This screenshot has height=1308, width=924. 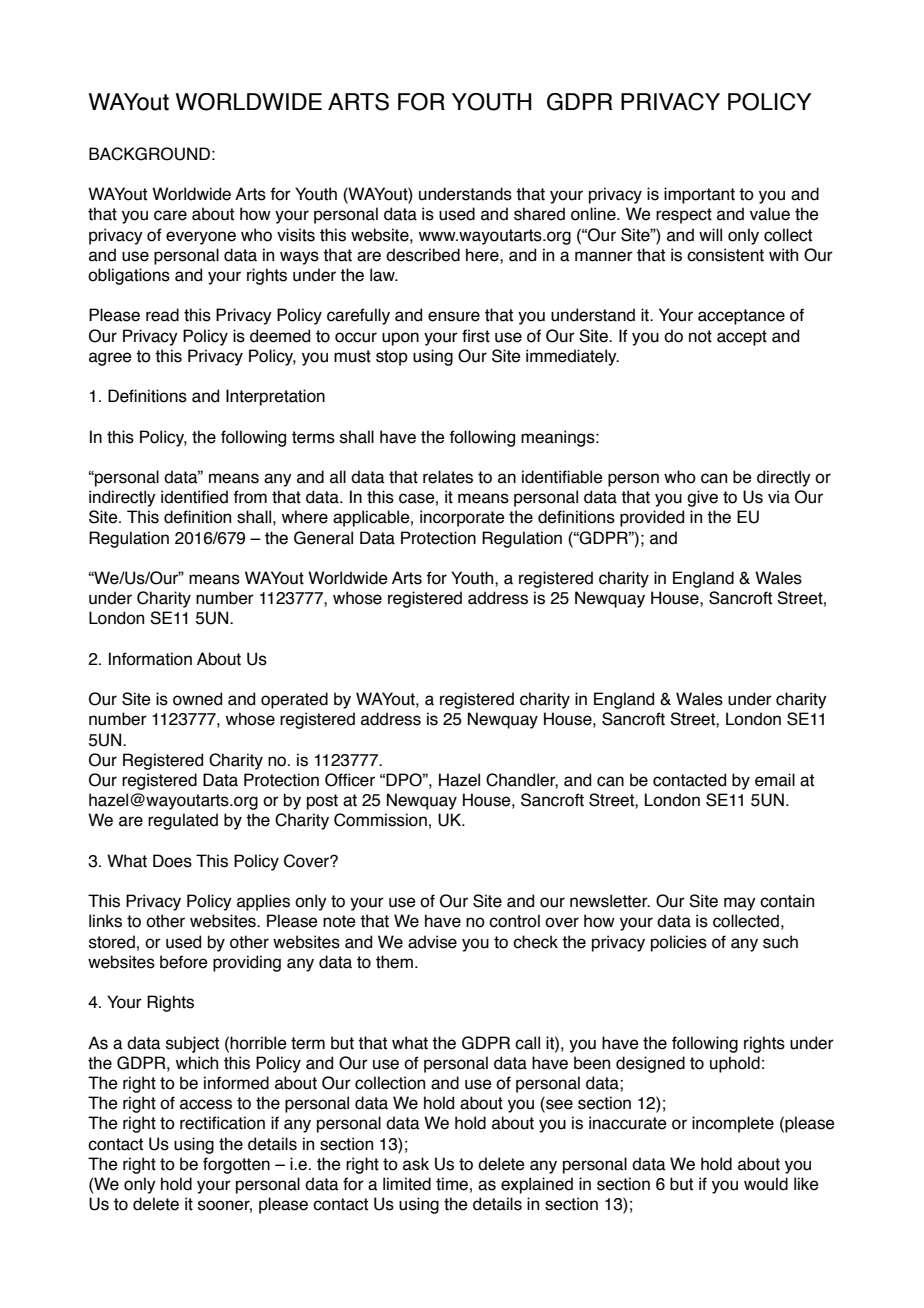 I want to click on identified, so click(x=194, y=497).
